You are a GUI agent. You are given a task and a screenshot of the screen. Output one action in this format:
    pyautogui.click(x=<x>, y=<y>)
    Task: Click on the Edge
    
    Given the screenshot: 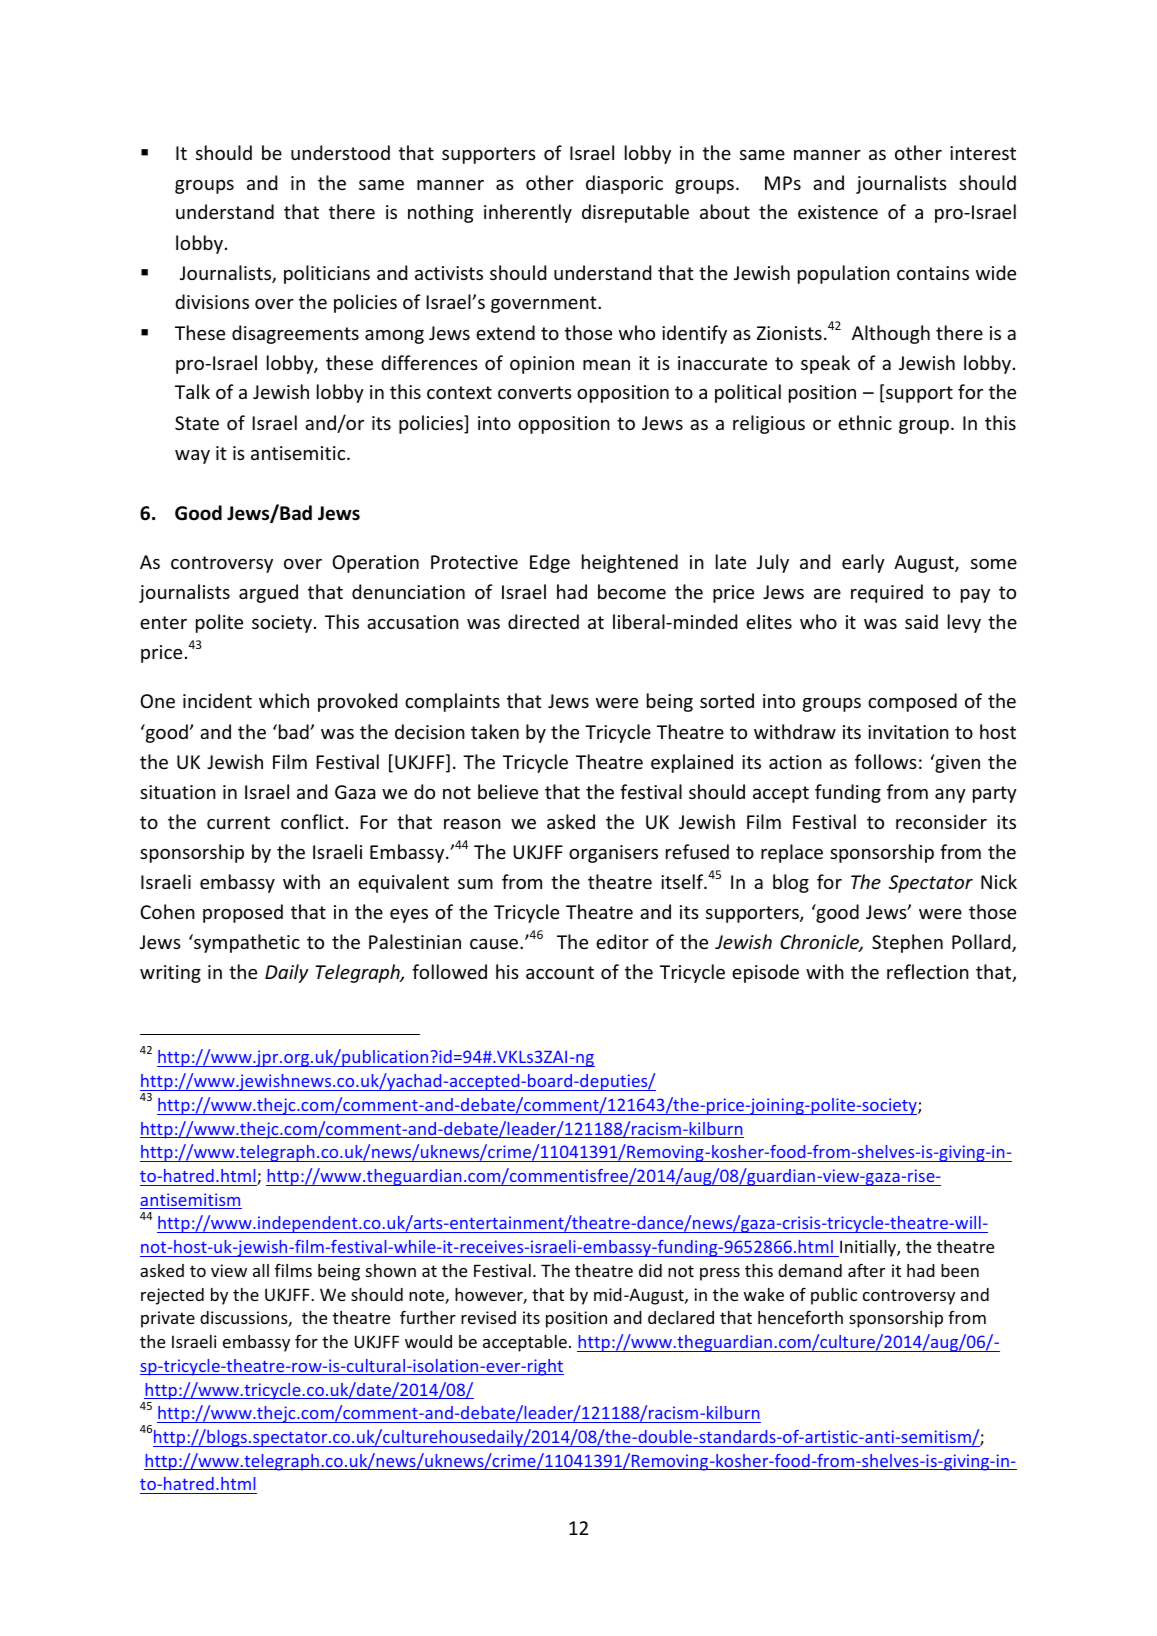 What is the action you would take?
    pyautogui.click(x=550, y=563)
